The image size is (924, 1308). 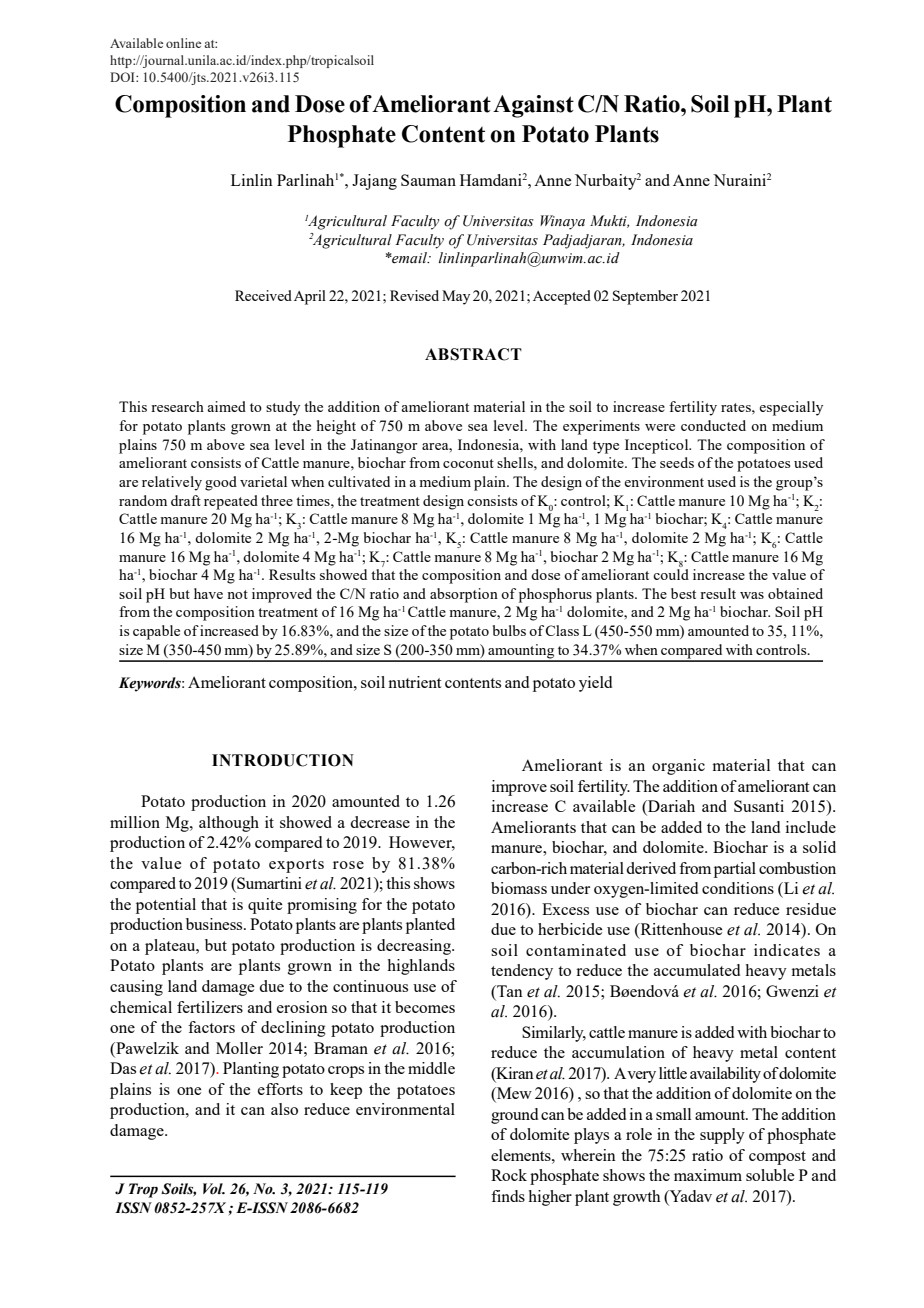 What do you see at coordinates (752, 595) in the document?
I see `was` at bounding box center [752, 595].
